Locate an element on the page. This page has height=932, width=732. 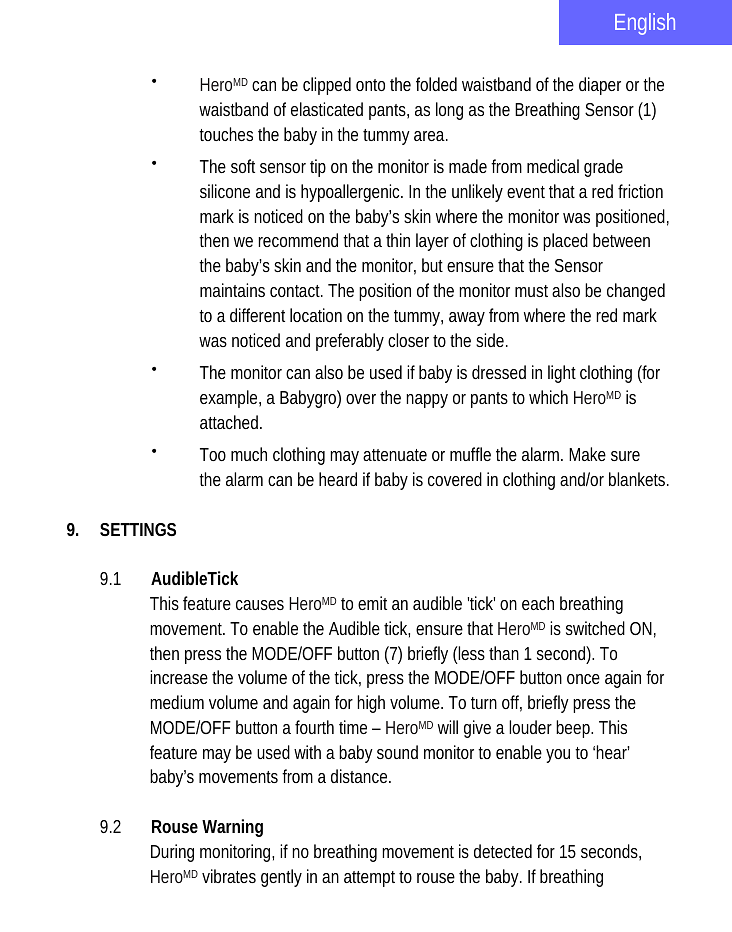
attempt is located at coordinates (372, 879).
